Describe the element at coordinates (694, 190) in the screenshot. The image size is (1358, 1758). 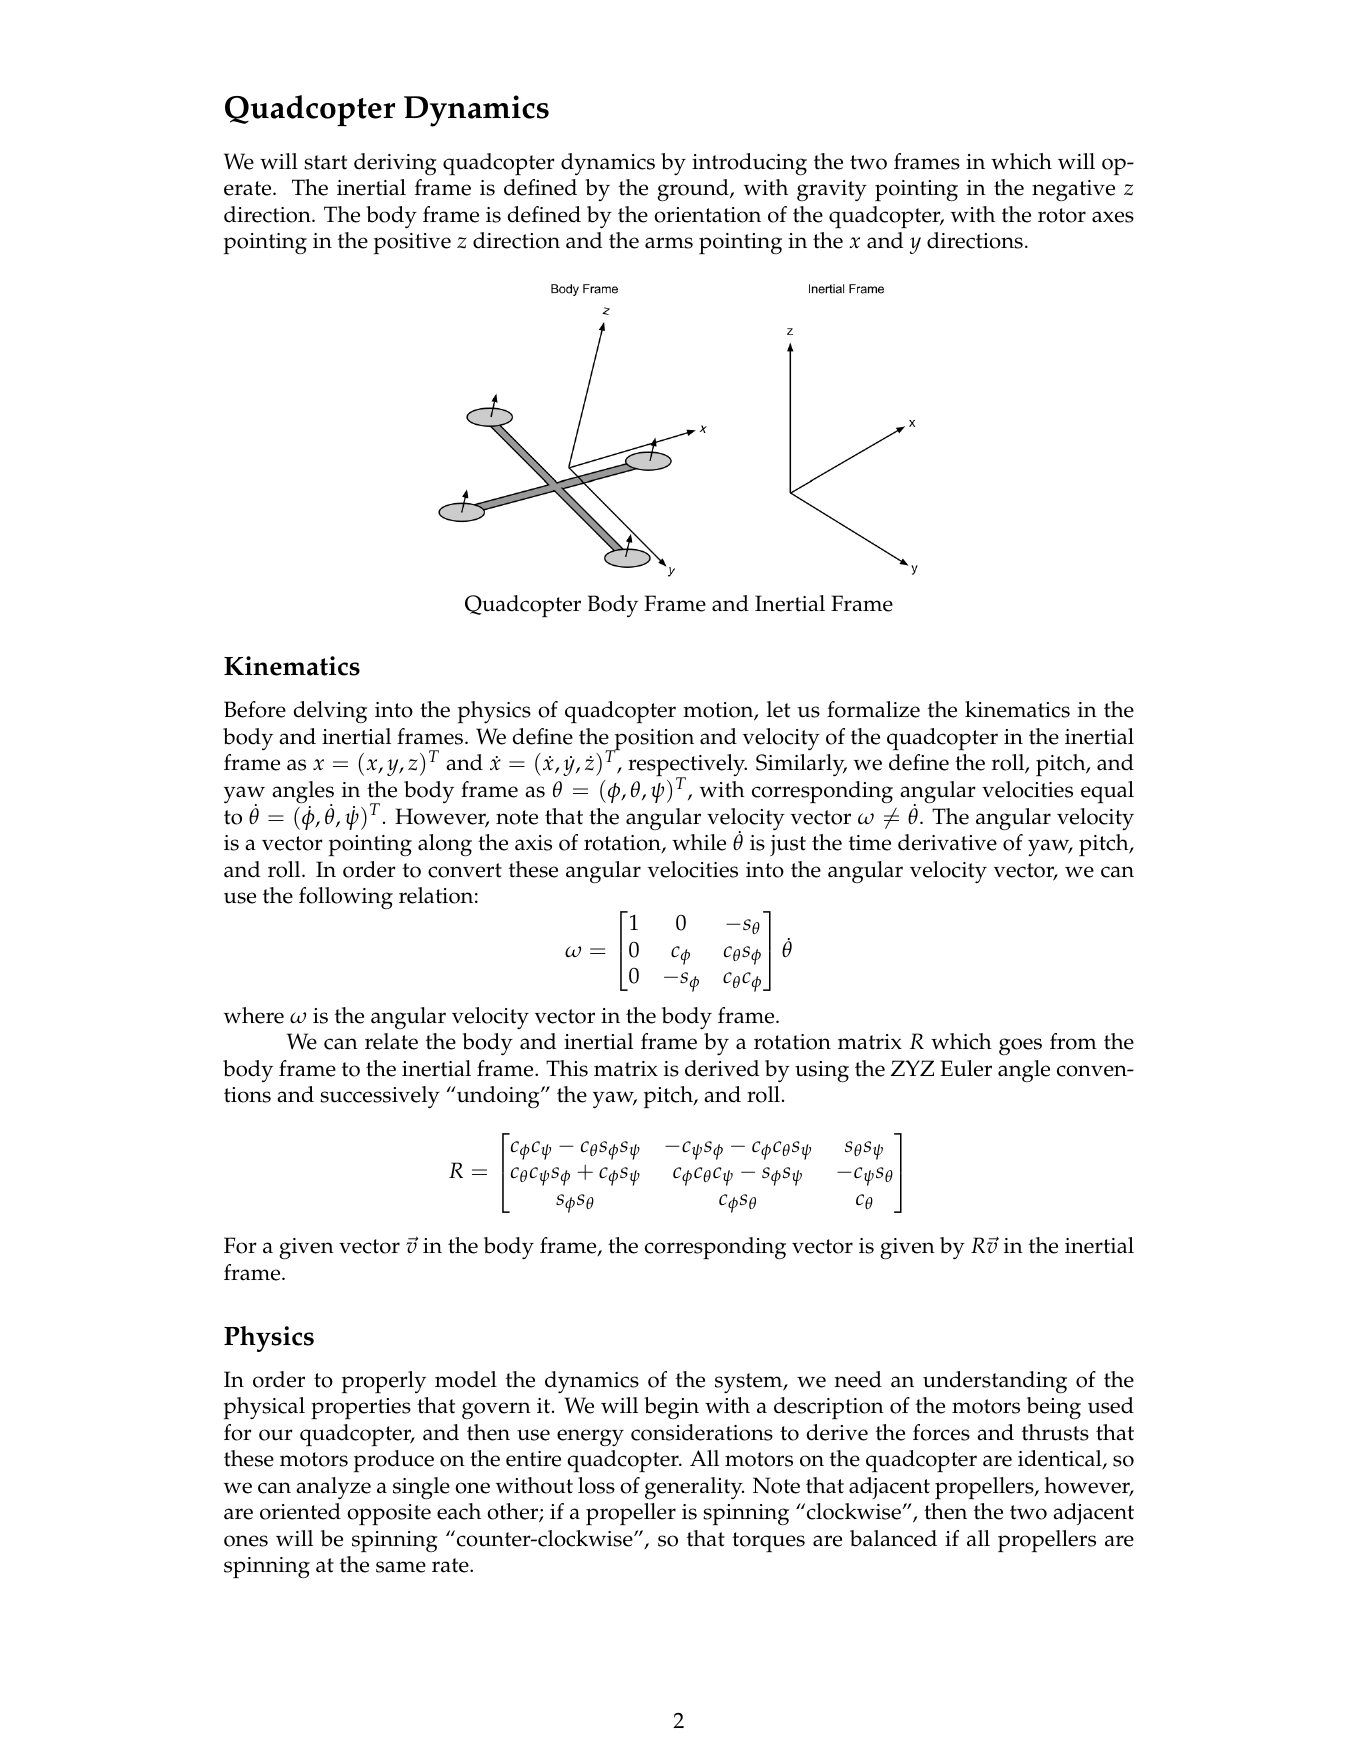
I see `ground` at that location.
